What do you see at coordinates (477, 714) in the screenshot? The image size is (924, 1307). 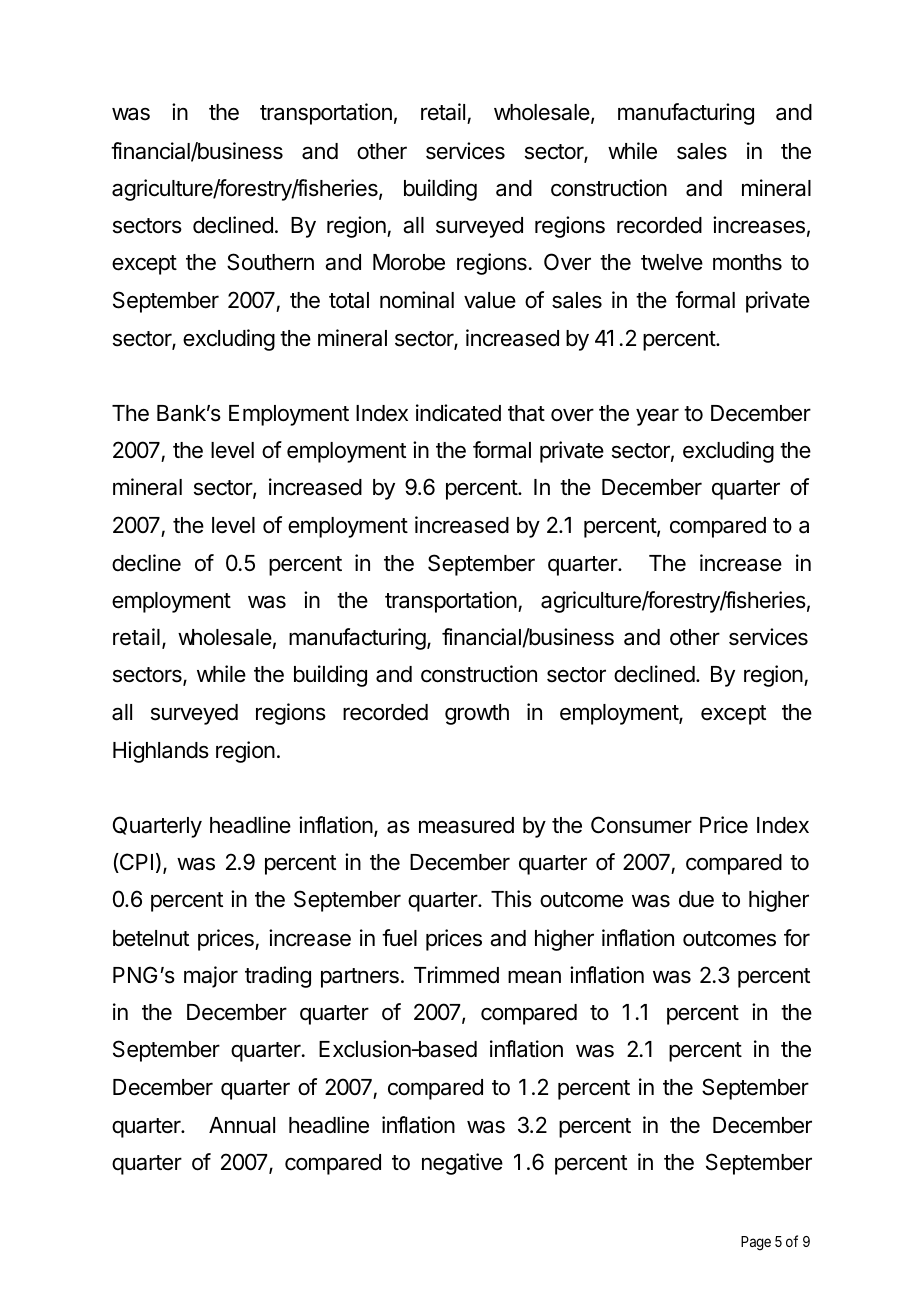 I see `growth` at bounding box center [477, 714].
